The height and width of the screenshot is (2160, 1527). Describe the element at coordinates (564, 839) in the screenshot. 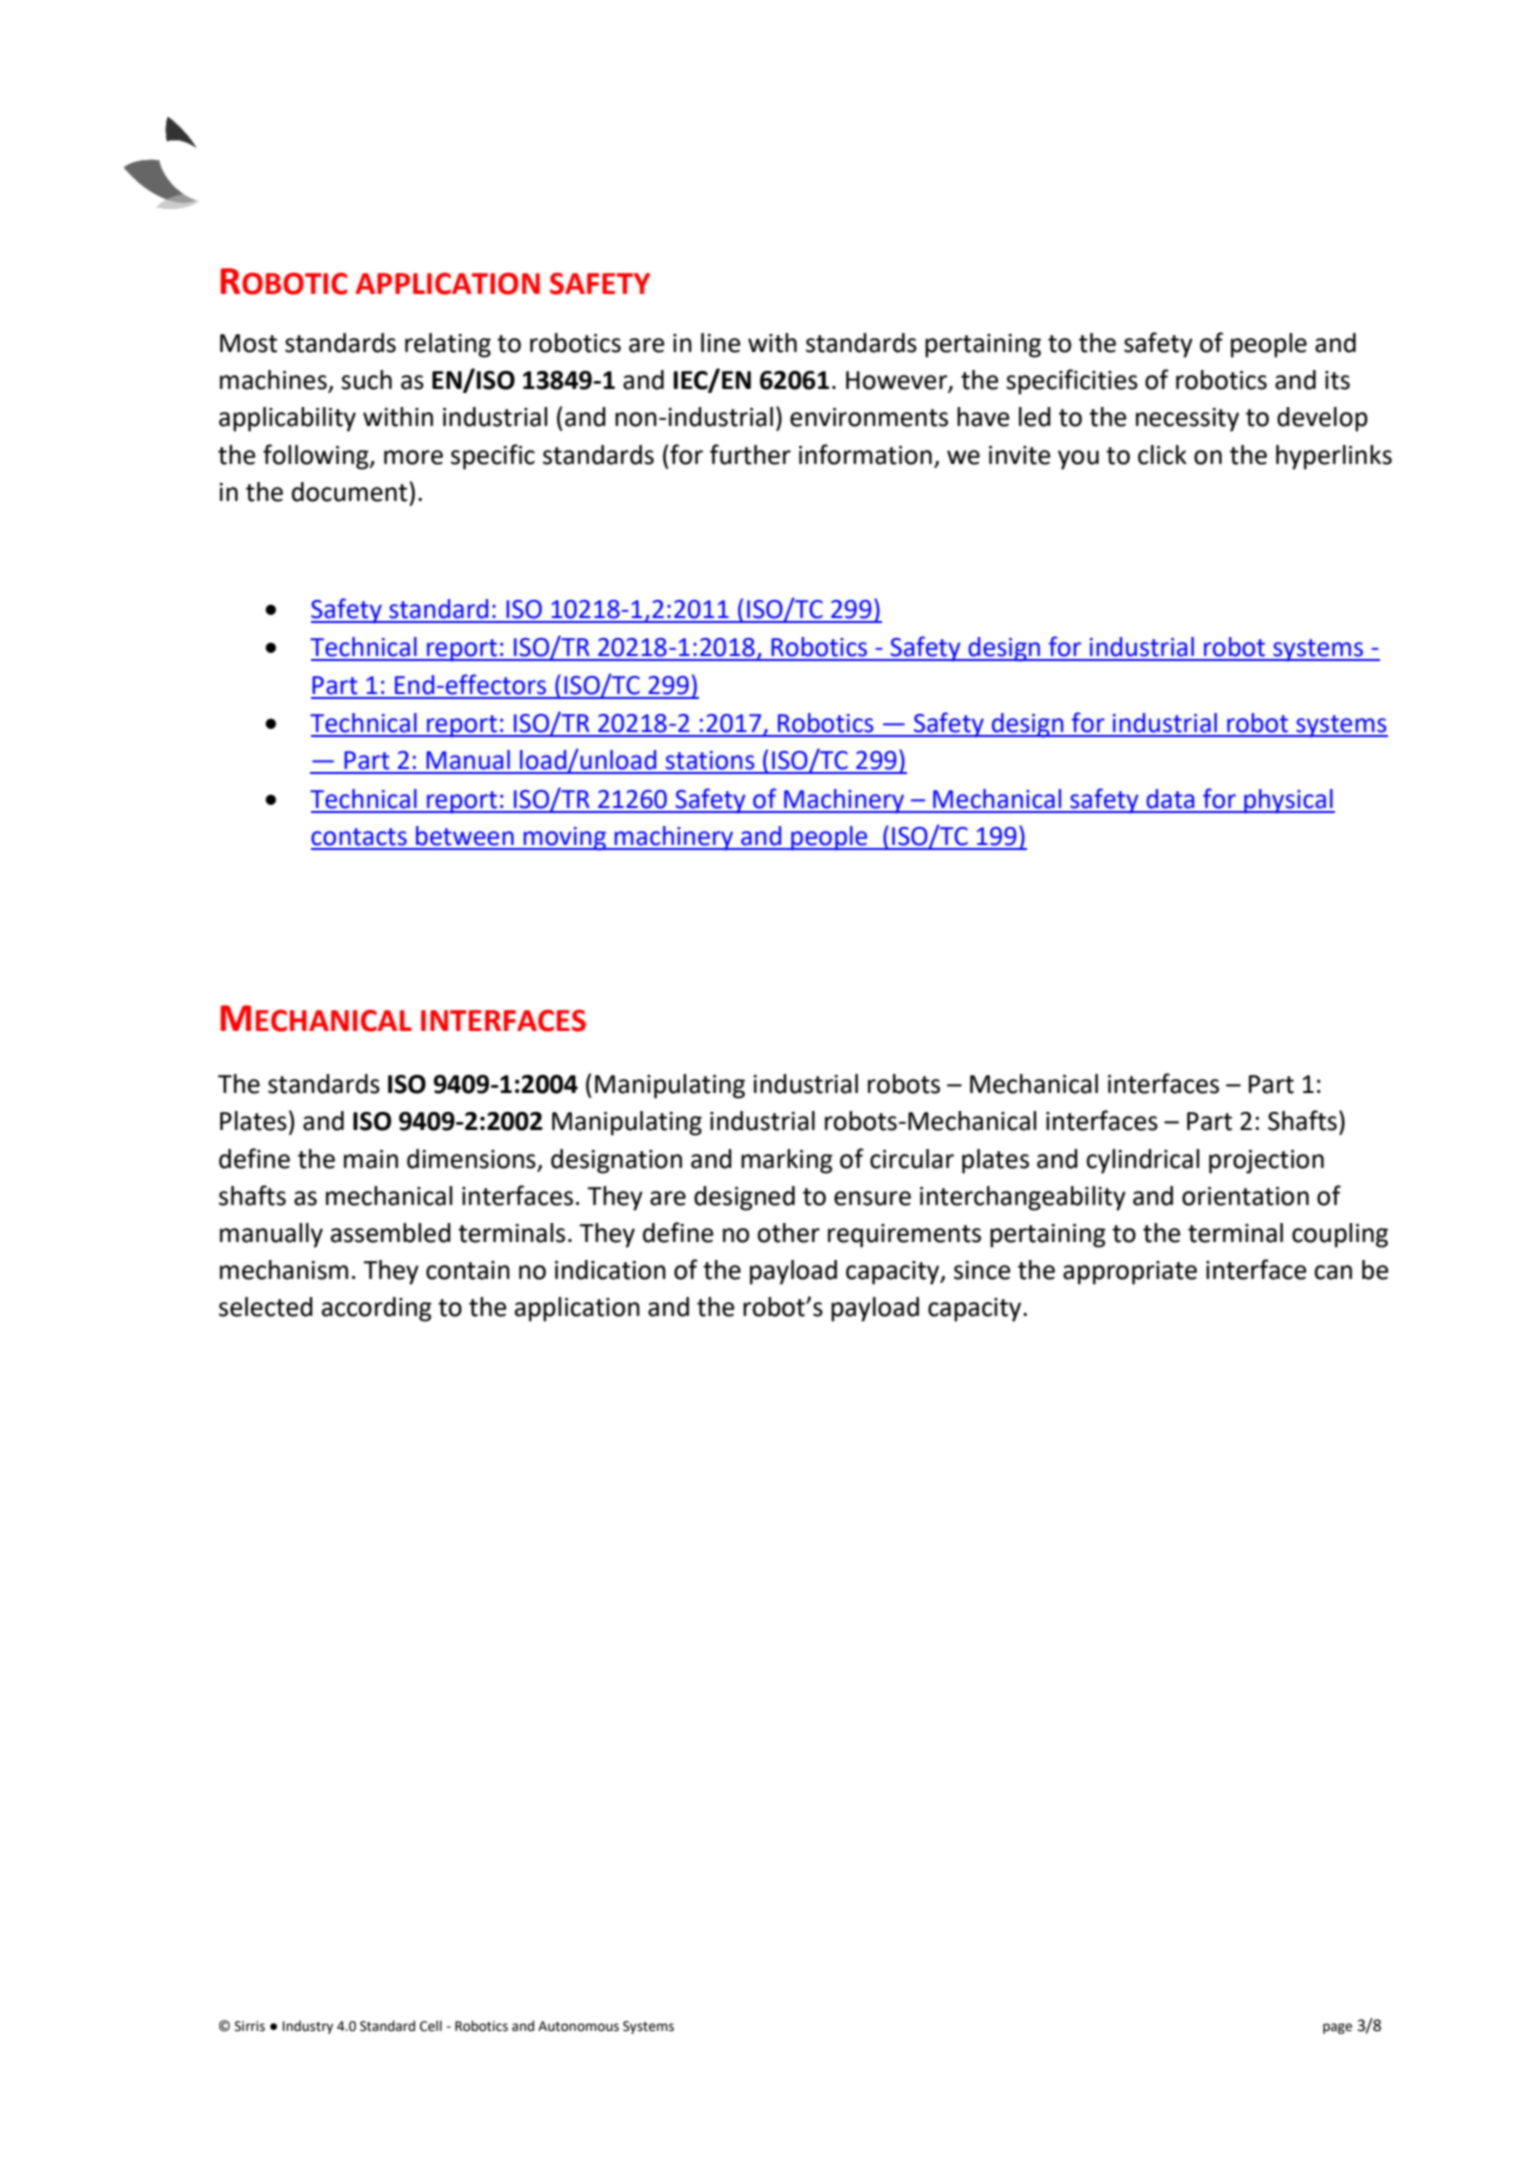

I see `moving` at that location.
